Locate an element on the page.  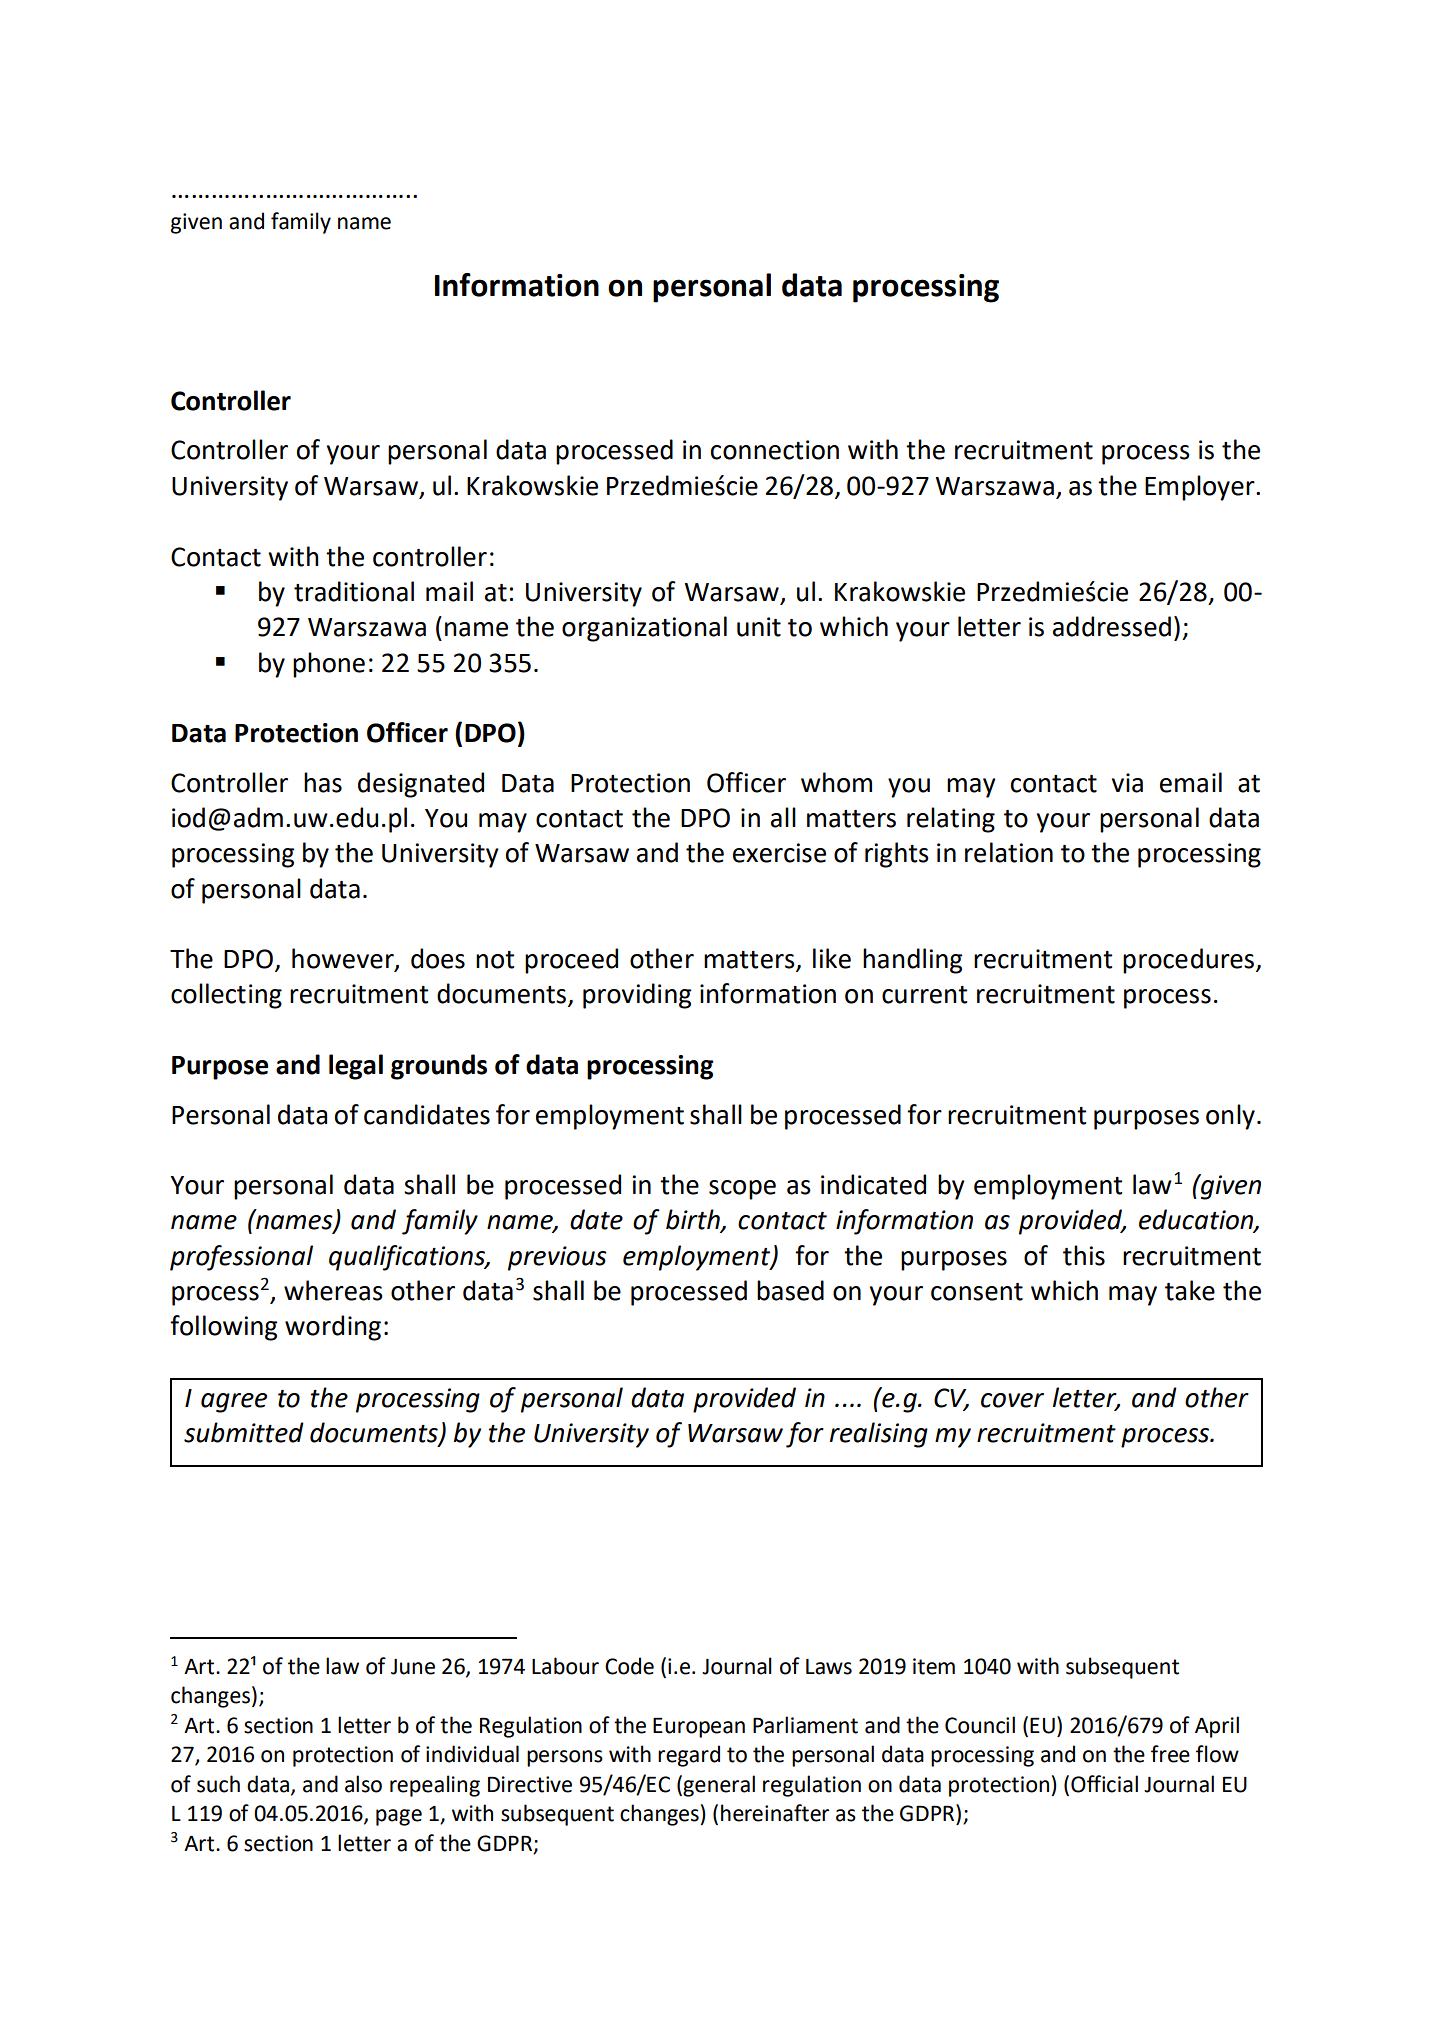
also is located at coordinates (363, 1784).
